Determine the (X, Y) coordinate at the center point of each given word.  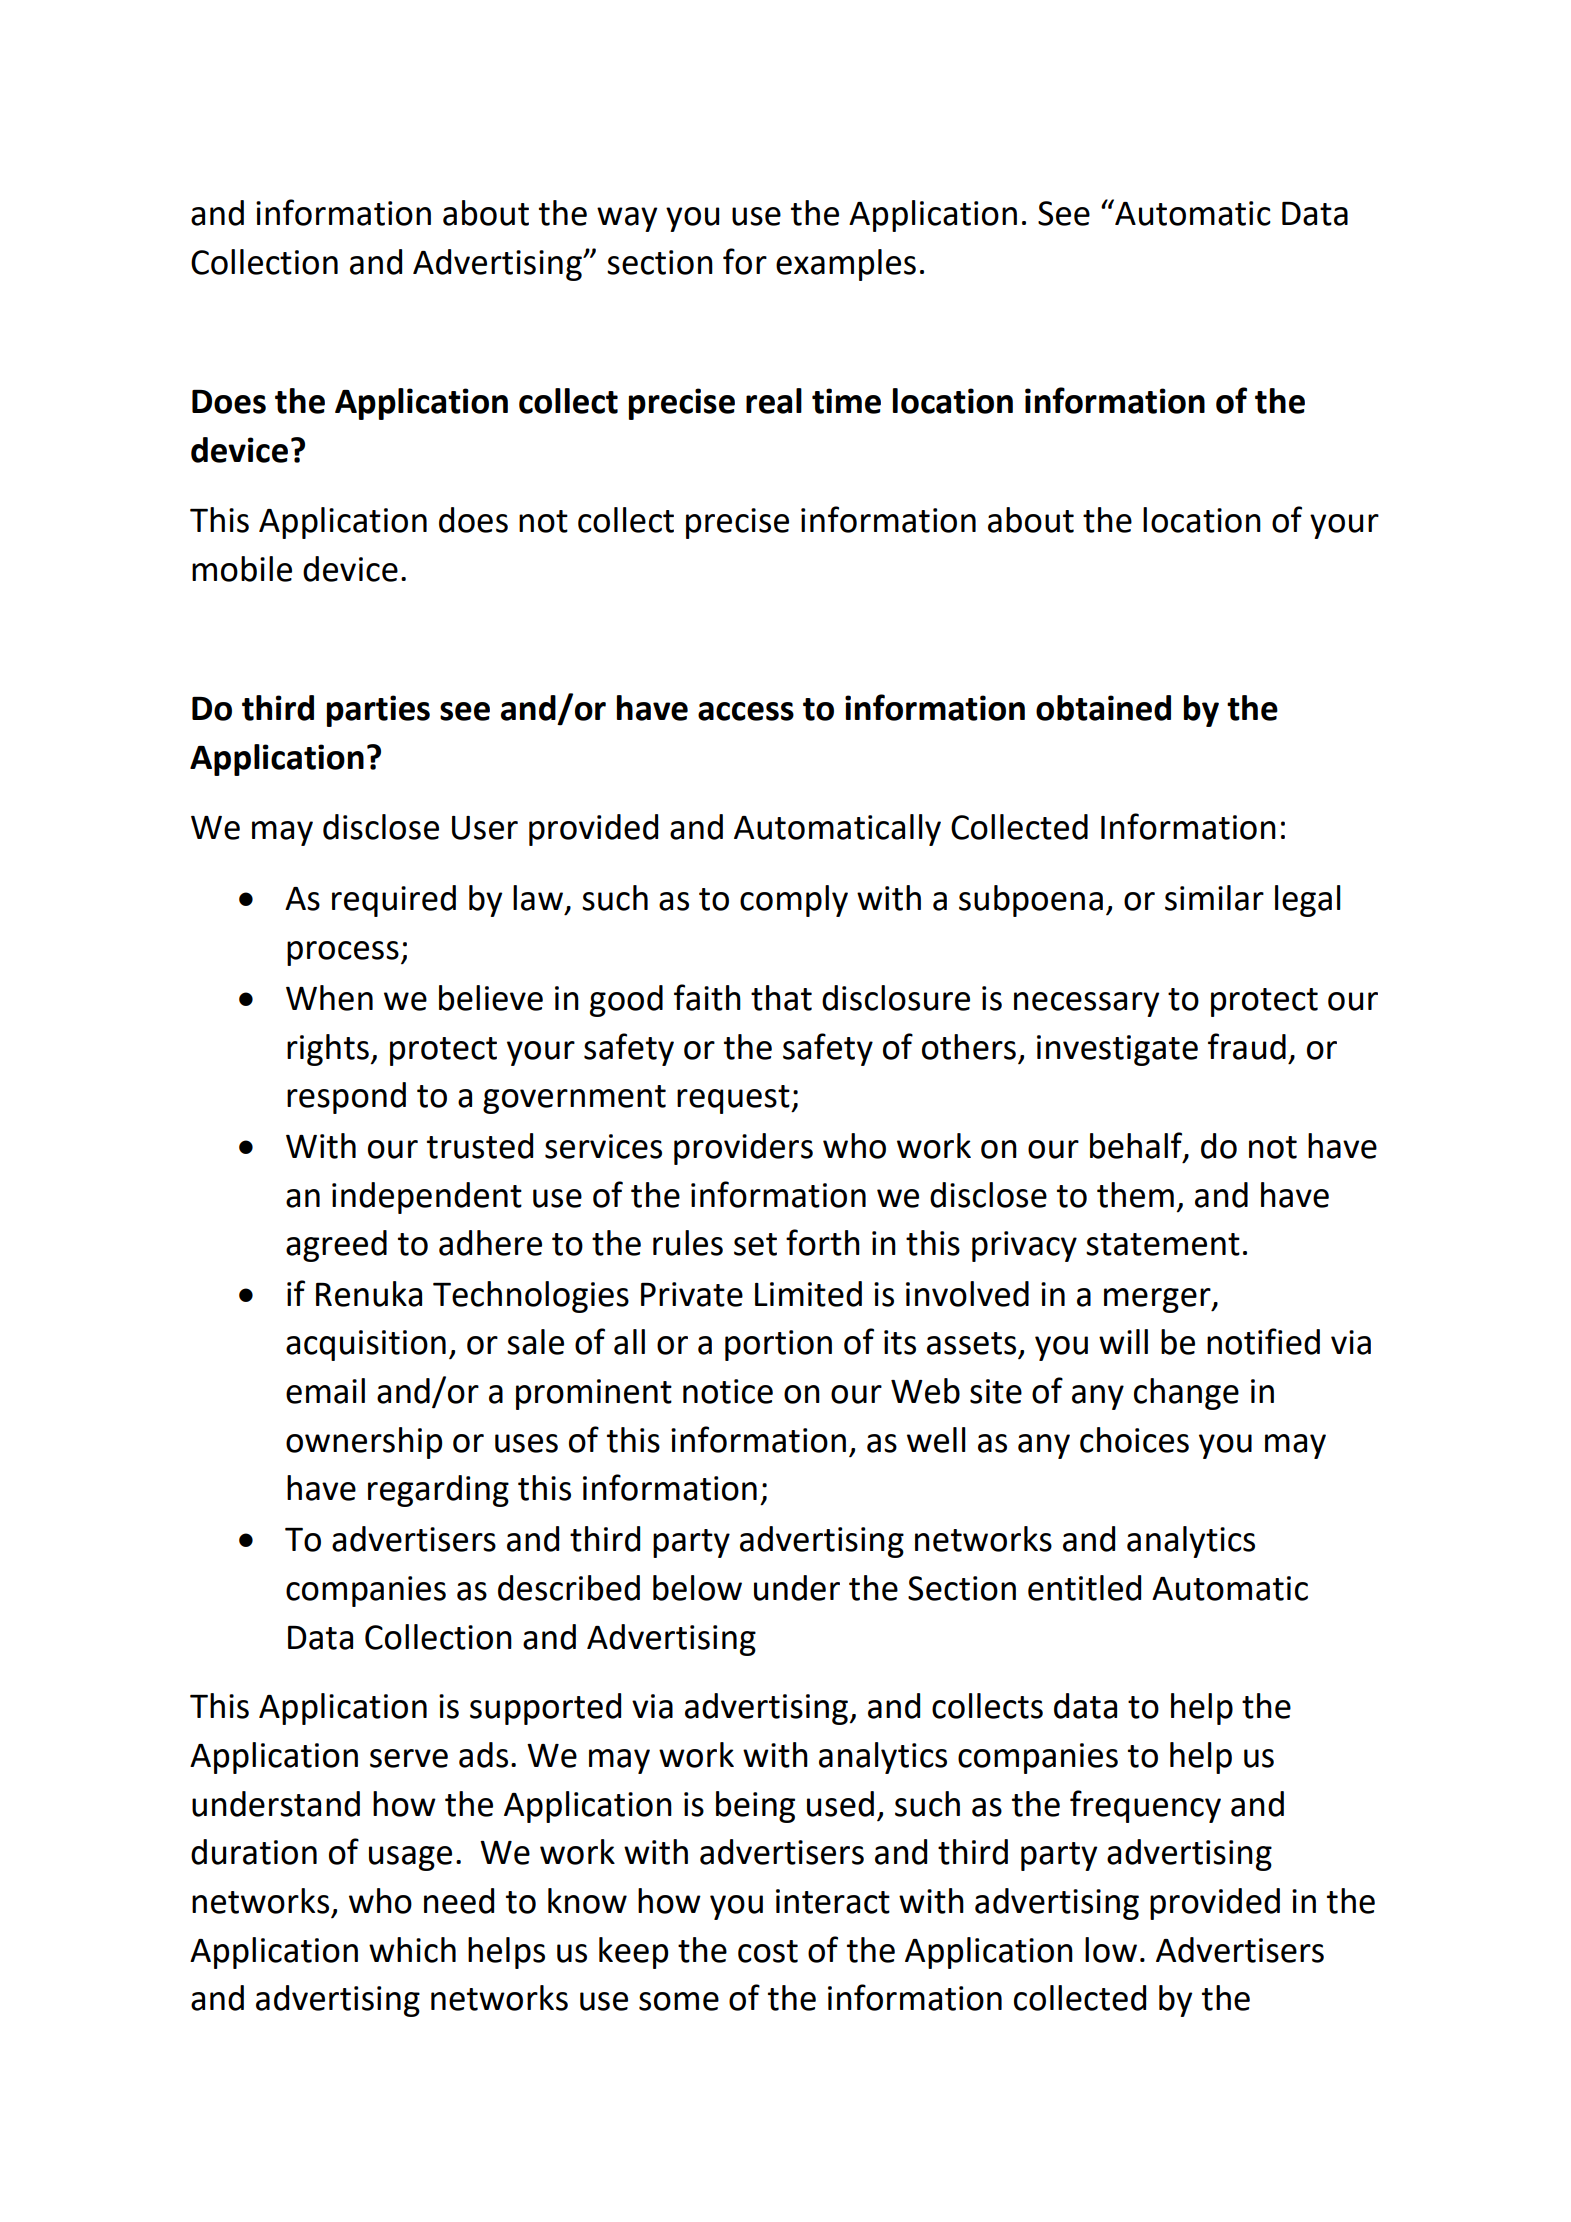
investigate (1117, 1050)
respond (346, 1098)
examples (846, 265)
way (627, 219)
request (734, 1099)
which (412, 1950)
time (846, 401)
